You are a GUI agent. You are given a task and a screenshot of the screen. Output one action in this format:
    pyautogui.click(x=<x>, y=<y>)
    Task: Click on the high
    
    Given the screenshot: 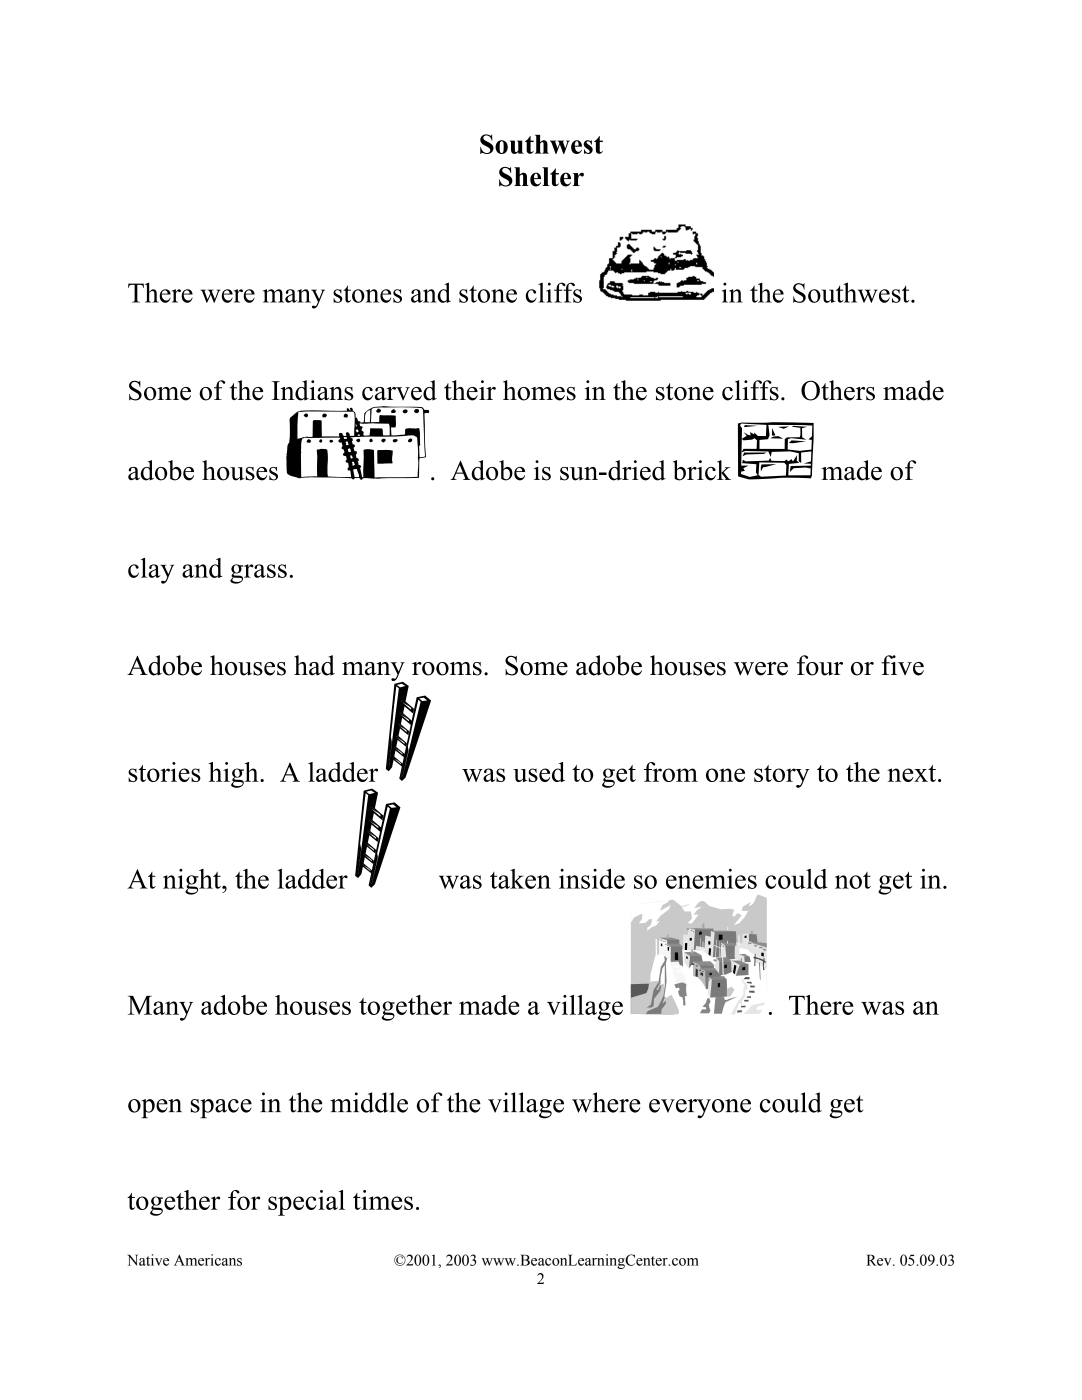 What is the action you would take?
    pyautogui.click(x=234, y=775)
